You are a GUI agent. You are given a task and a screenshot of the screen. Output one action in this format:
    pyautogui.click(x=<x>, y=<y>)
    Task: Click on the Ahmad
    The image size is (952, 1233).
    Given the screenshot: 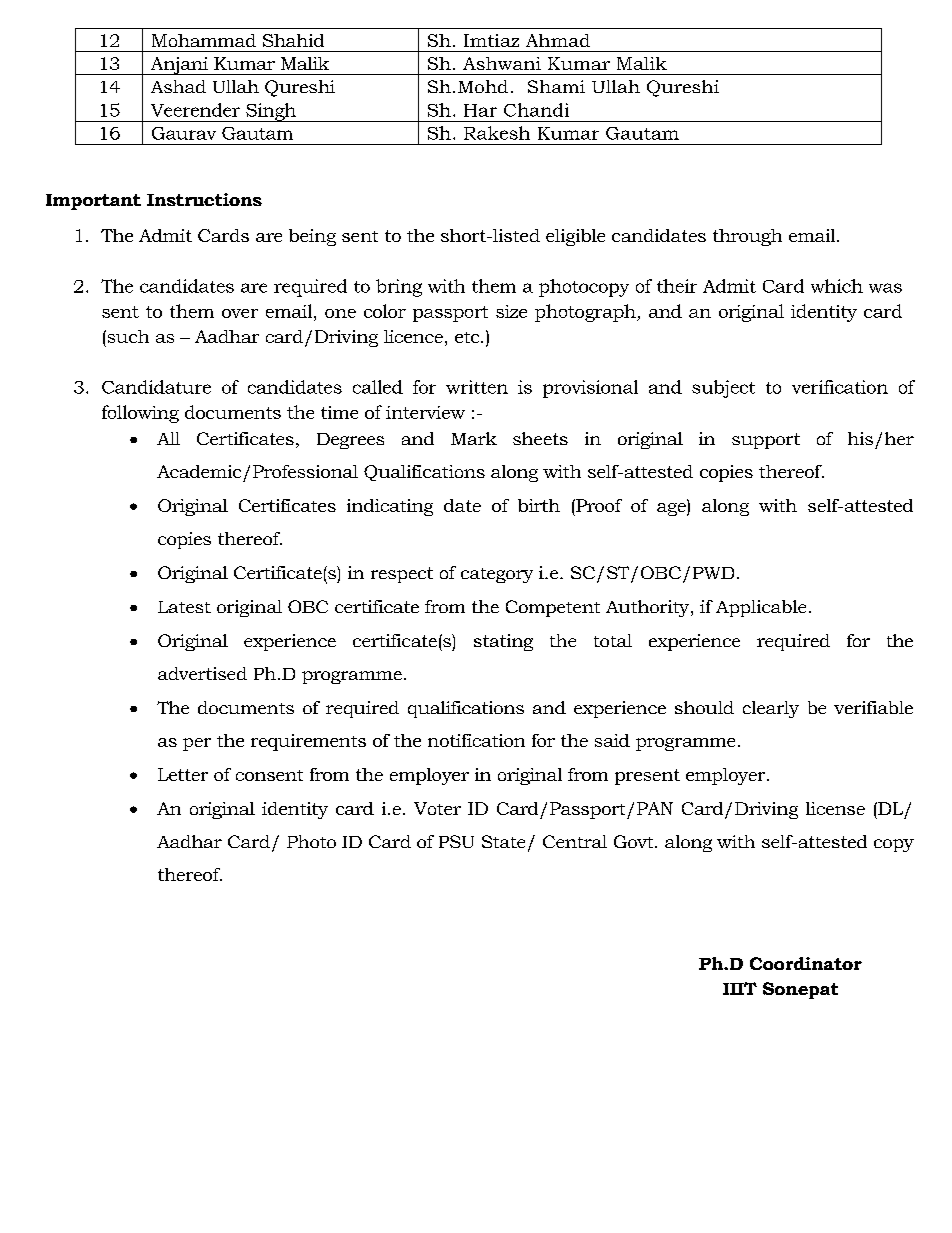 What is the action you would take?
    pyautogui.click(x=558, y=40)
